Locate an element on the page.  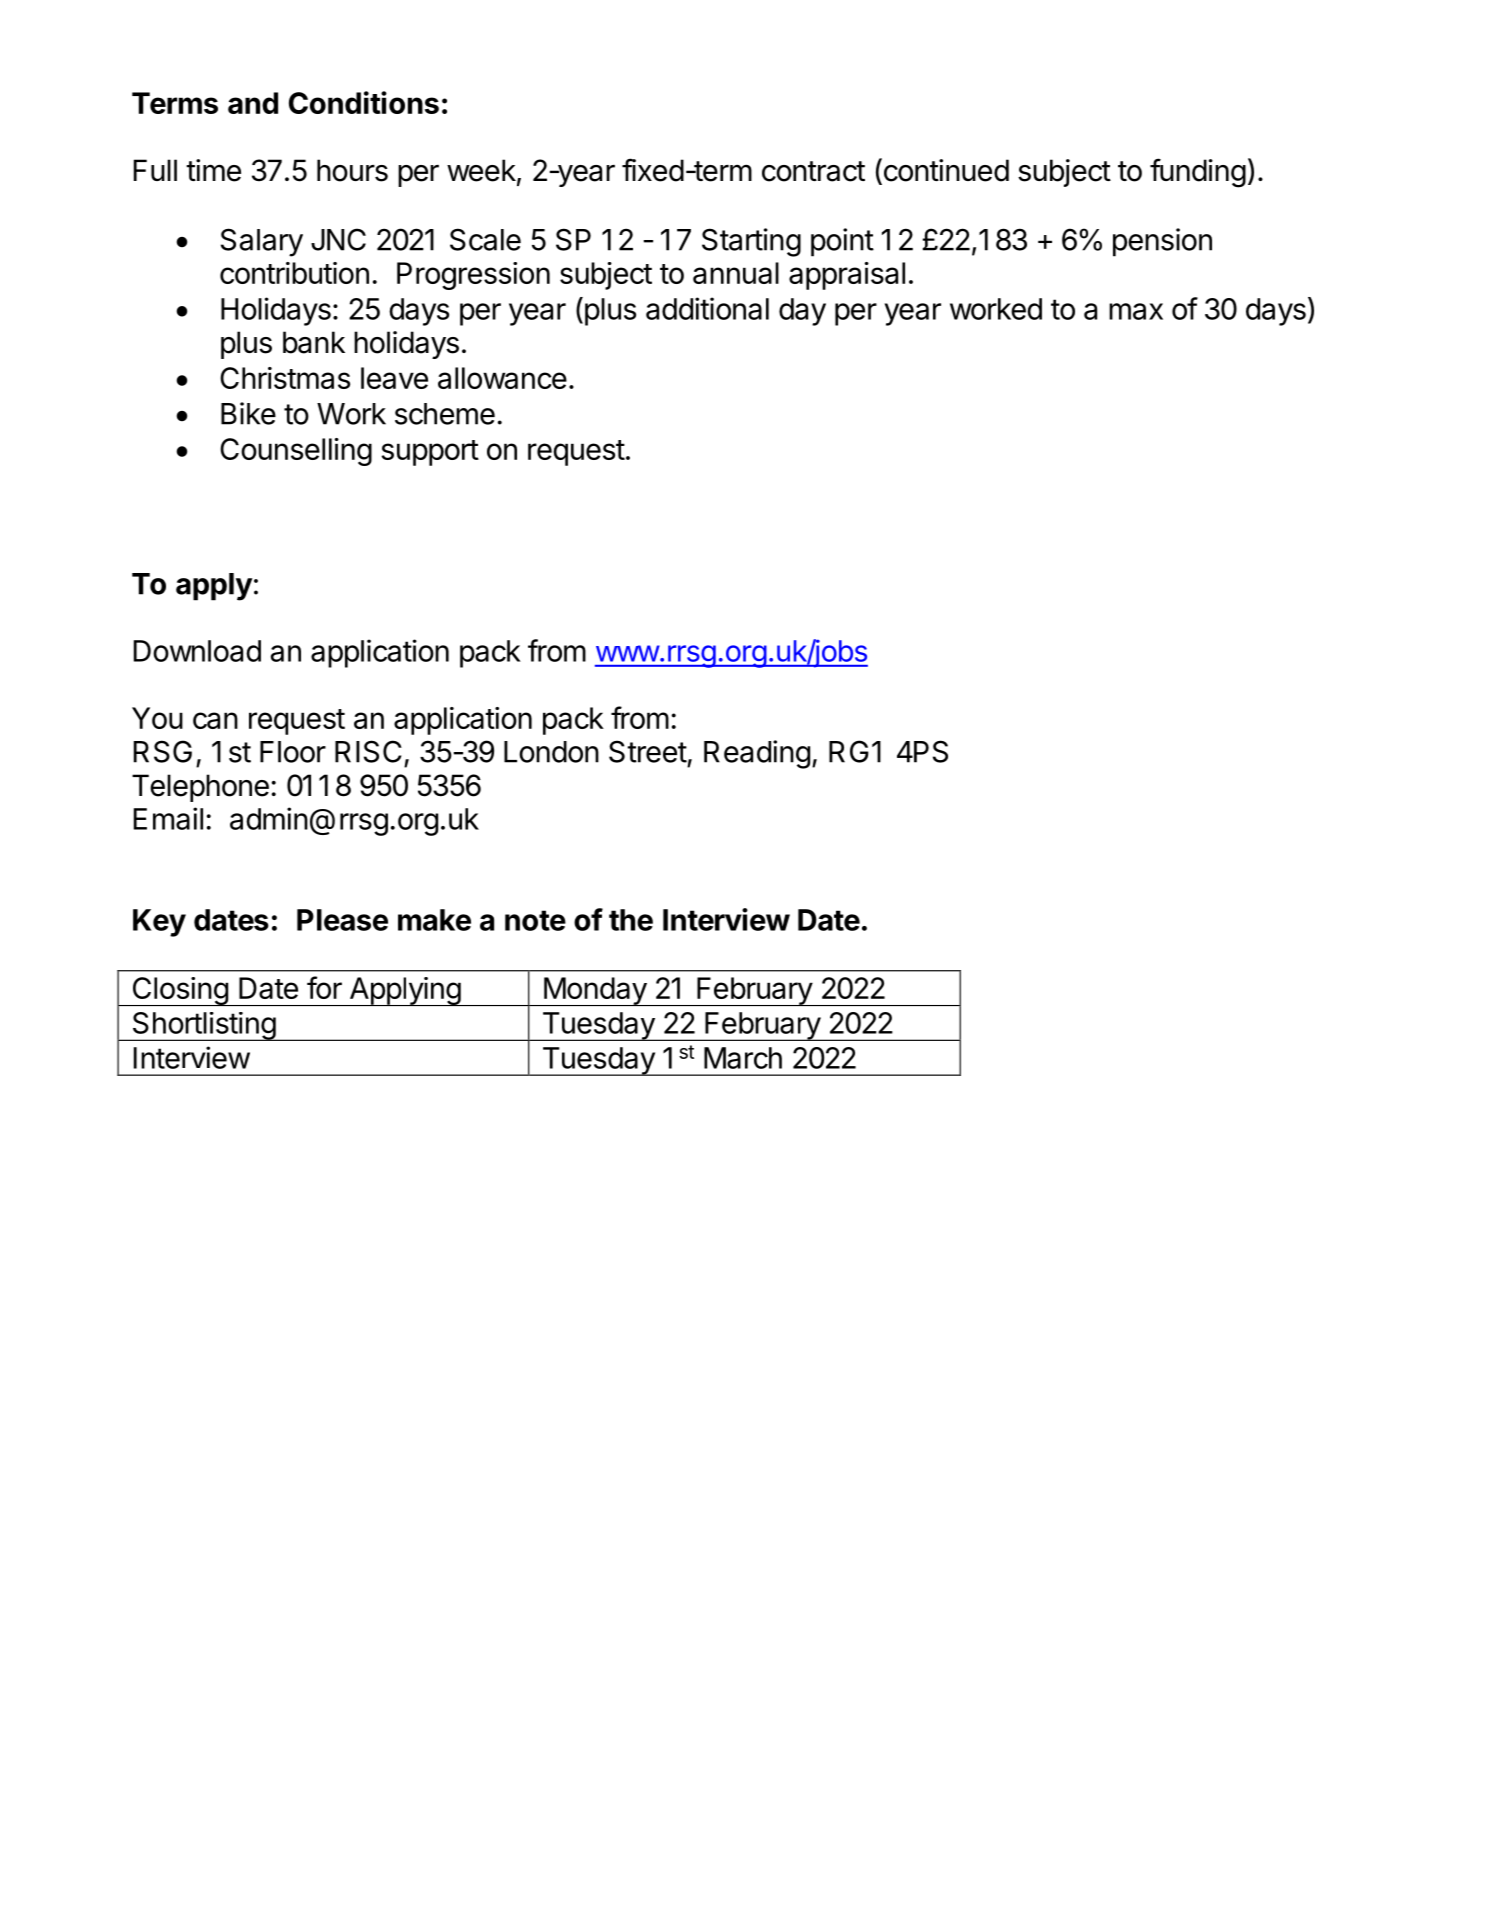
the is located at coordinates (631, 920).
